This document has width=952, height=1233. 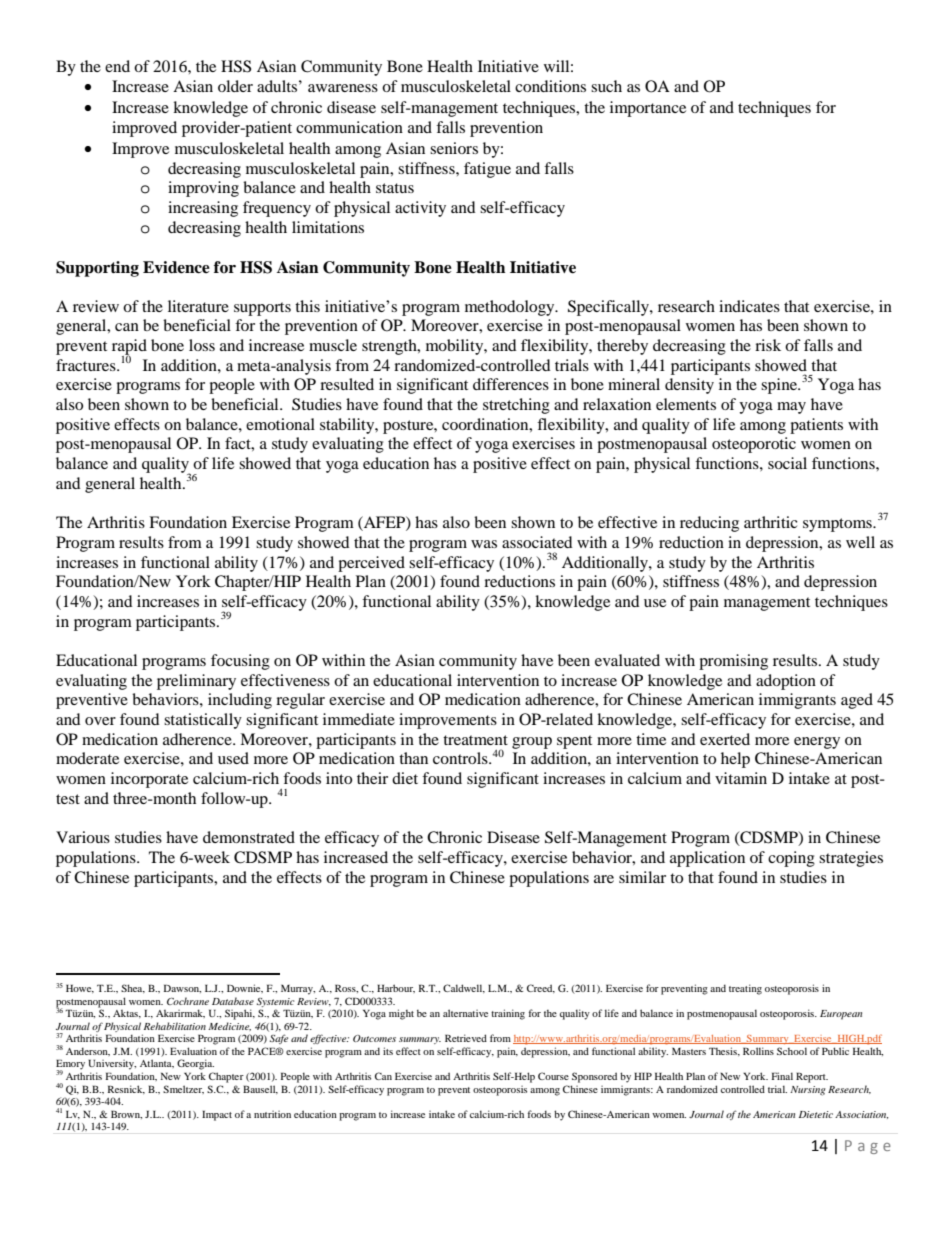 What do you see at coordinates (195, 1064) in the document?
I see `Georgia` at bounding box center [195, 1064].
